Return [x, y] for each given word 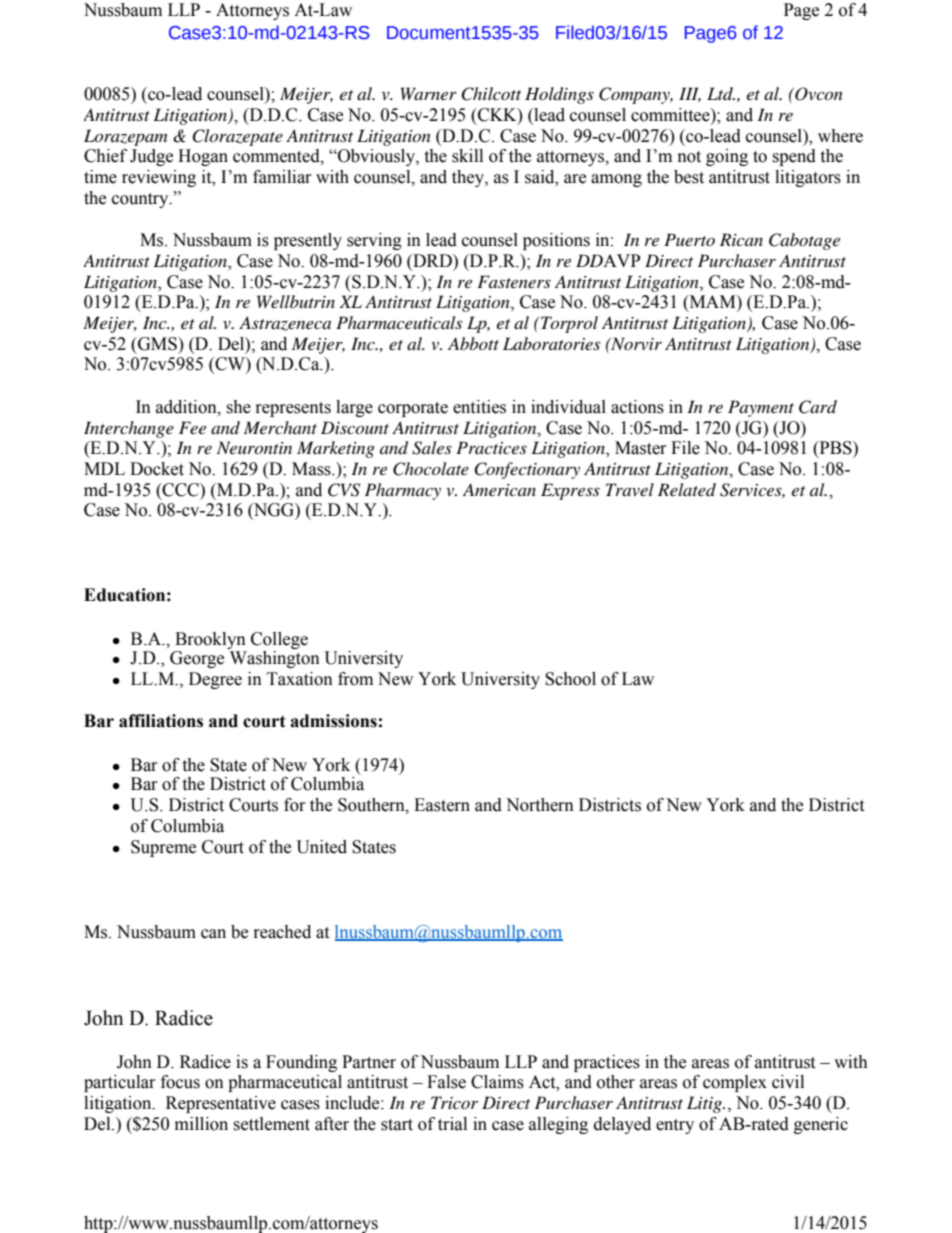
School [570, 679]
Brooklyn [210, 640]
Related [687, 489]
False [446, 1082]
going [727, 157]
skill [467, 156]
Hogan [203, 157]
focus [180, 1082]
